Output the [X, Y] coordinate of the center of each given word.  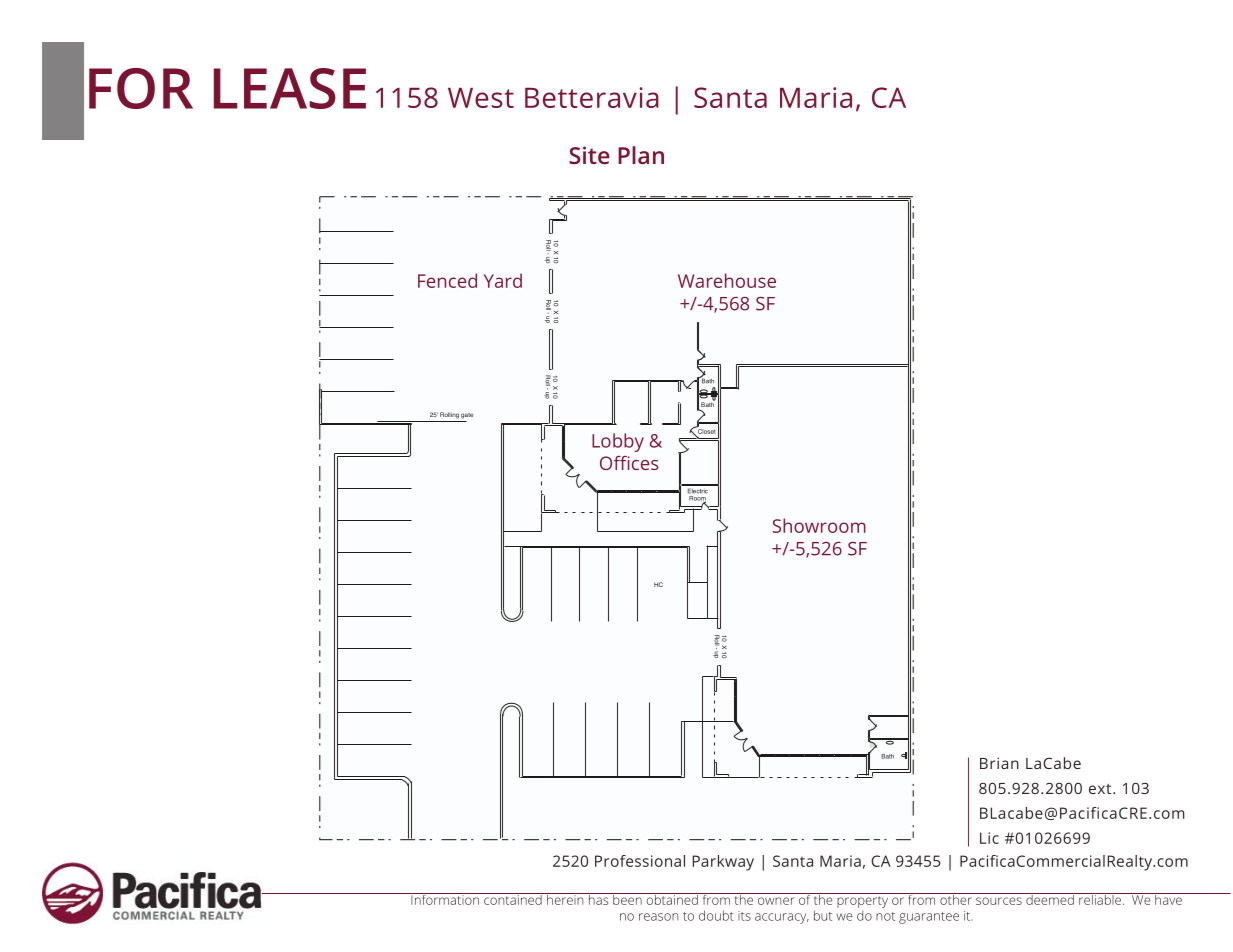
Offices [629, 463]
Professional [640, 861]
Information [445, 899]
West [481, 98]
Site [589, 155]
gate [467, 416]
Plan [641, 155]
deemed [1050, 899]
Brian [999, 763]
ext [1101, 789]
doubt [716, 915]
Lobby [618, 442]
